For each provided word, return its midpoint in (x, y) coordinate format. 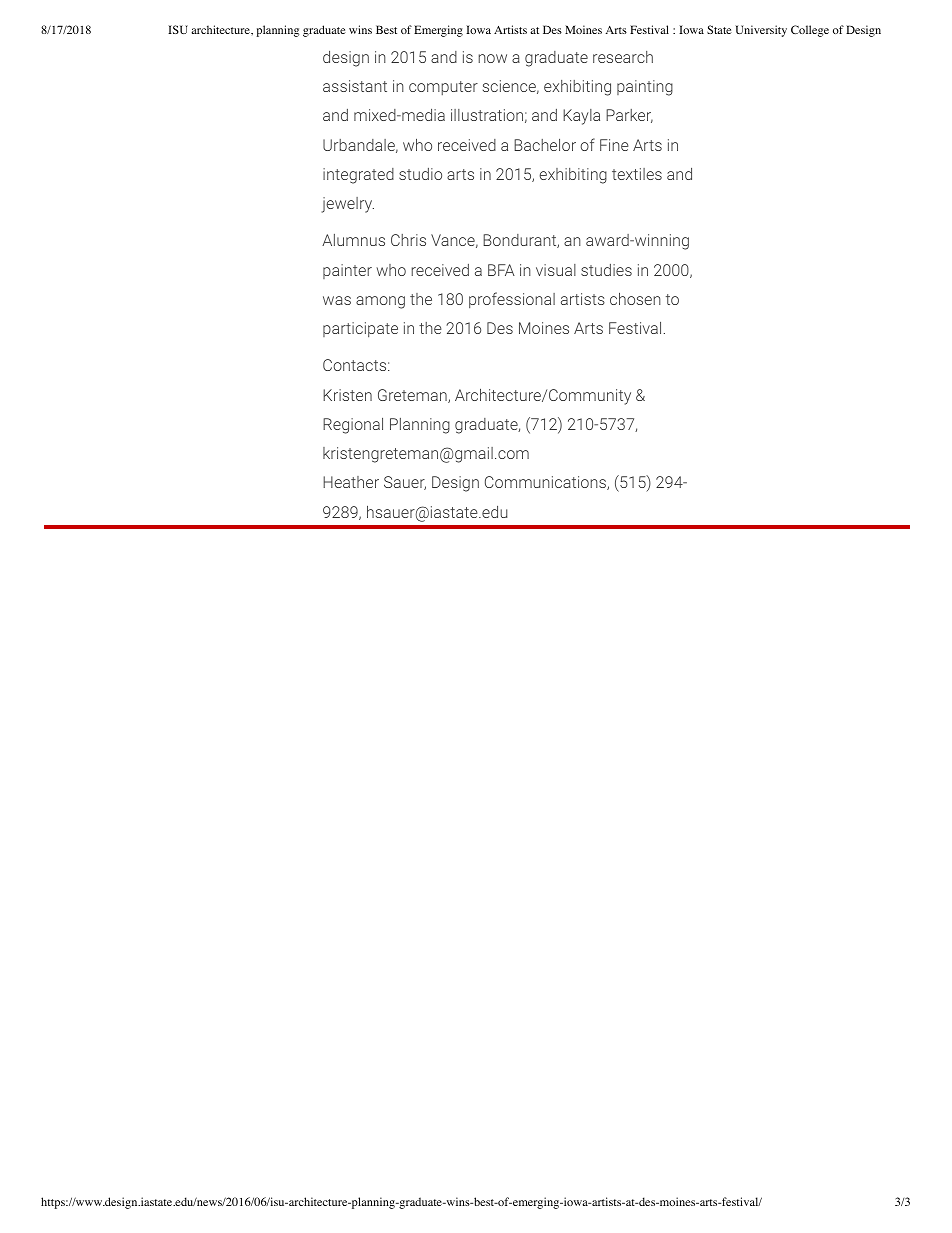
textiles (637, 174)
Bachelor (545, 145)
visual (556, 270)
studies (606, 270)
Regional (353, 426)
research (623, 57)
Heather (351, 482)
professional (512, 300)
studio (420, 174)
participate (360, 329)
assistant (355, 86)
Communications (546, 483)
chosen (635, 298)
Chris (408, 240)
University (761, 31)
